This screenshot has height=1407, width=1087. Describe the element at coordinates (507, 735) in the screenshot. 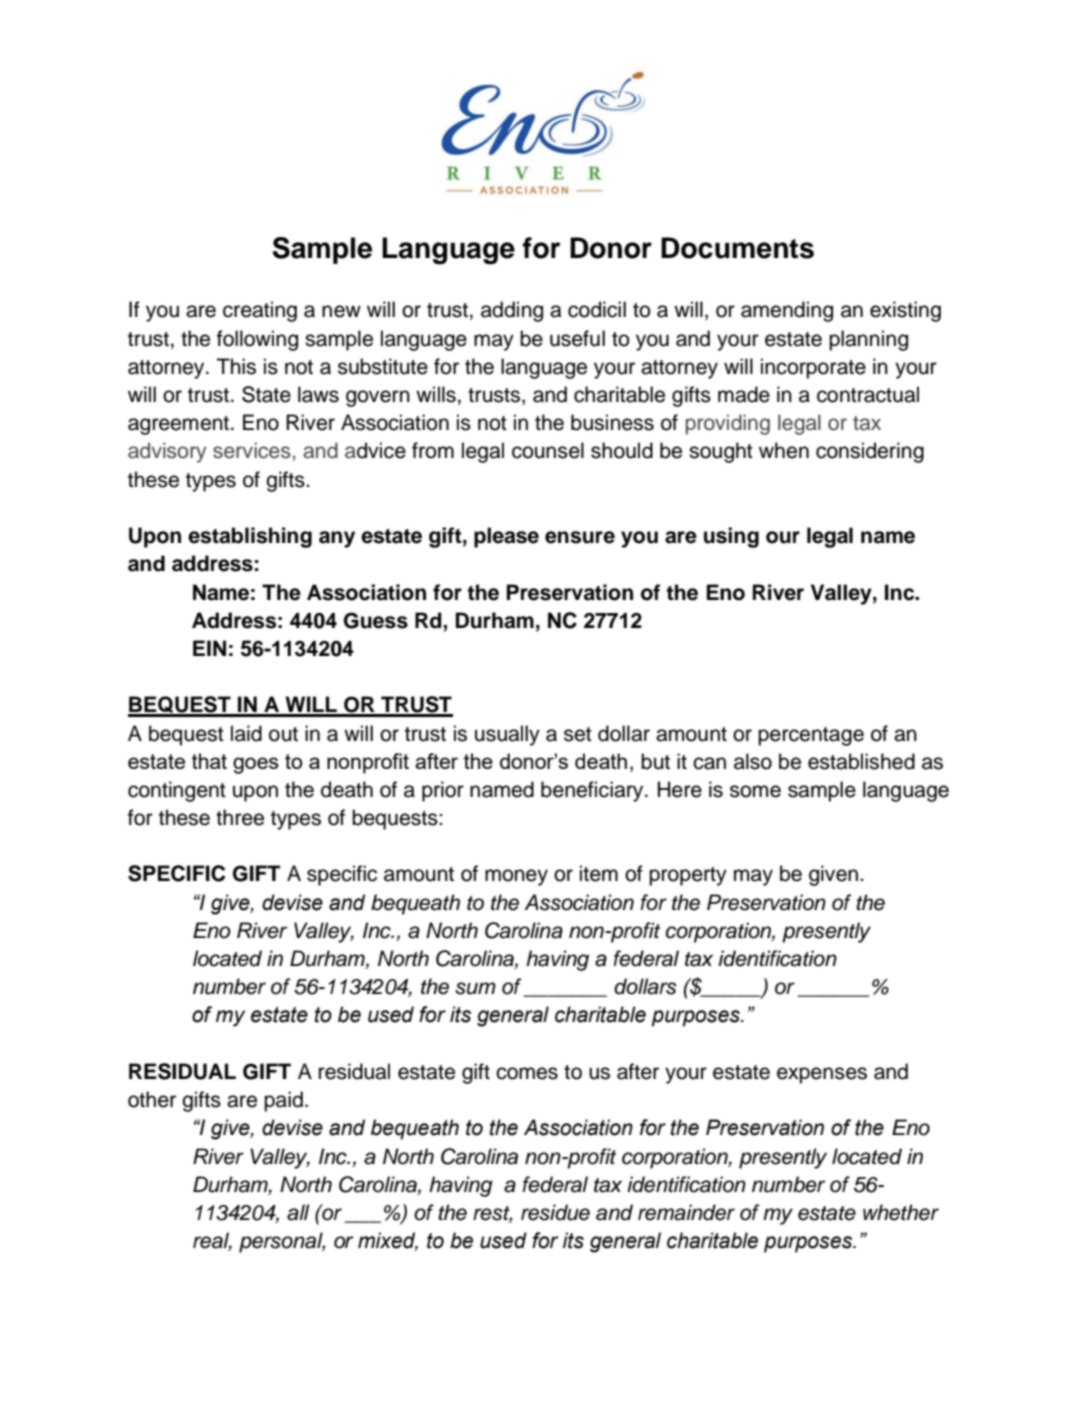

I see `usually` at that location.
